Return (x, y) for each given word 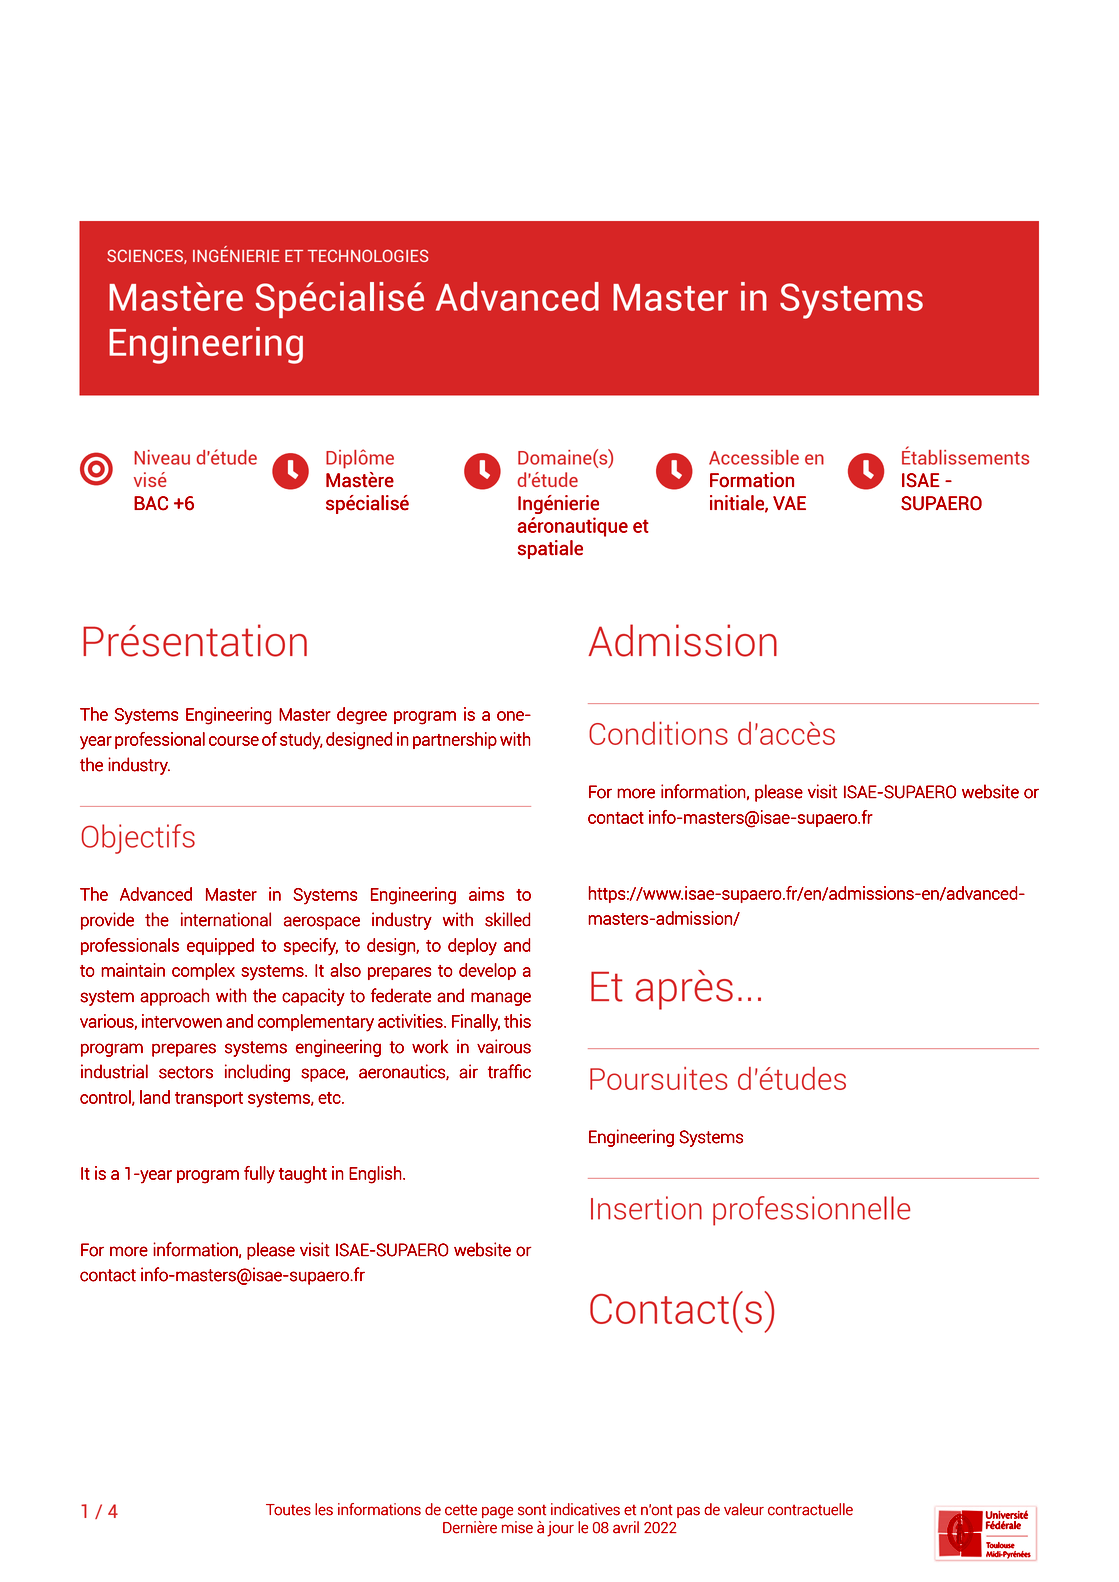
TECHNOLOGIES (368, 255)
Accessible (754, 457)
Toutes (288, 1510)
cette (461, 1510)
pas (688, 1512)
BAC (151, 503)
